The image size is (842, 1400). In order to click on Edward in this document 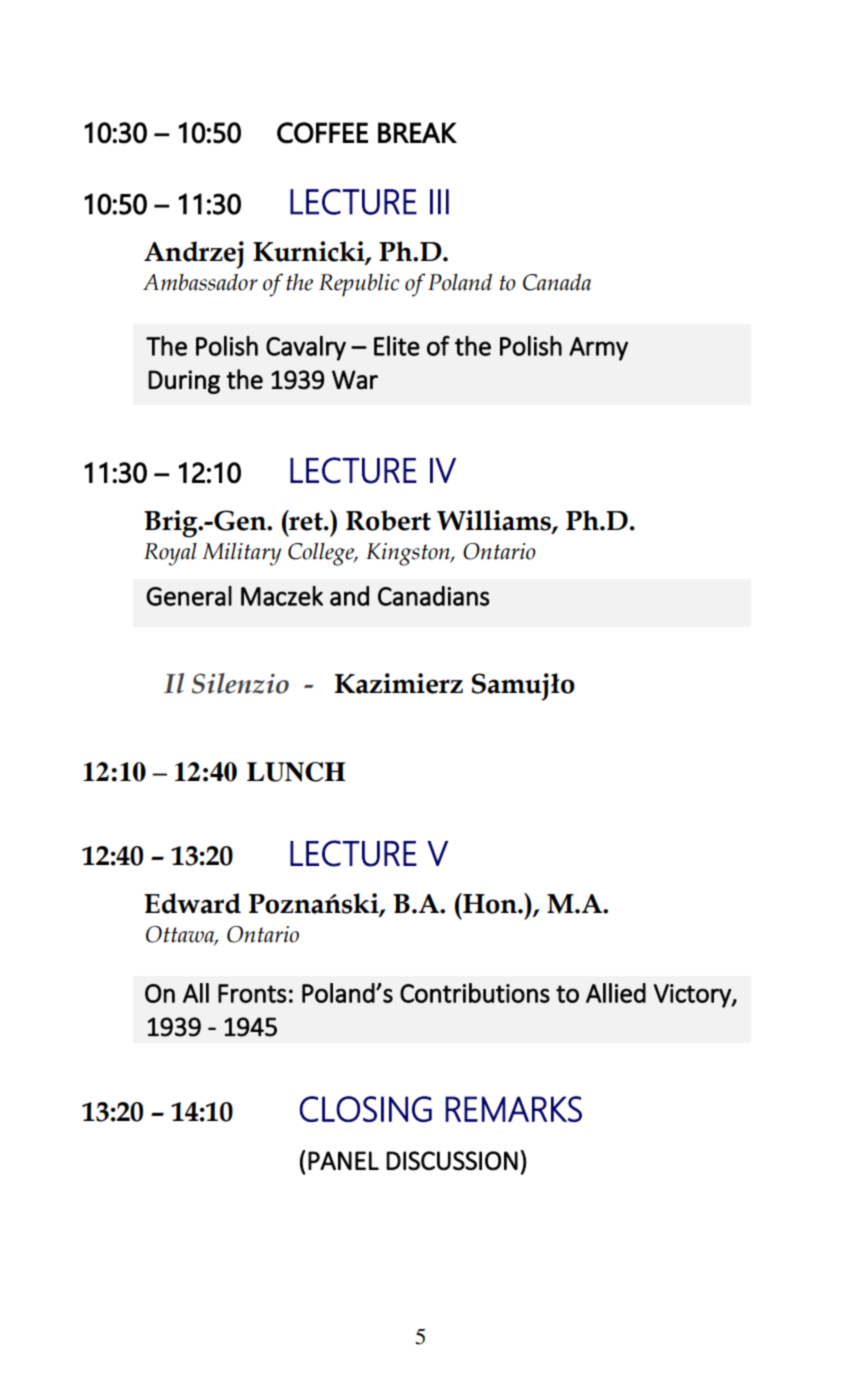, I will do `click(192, 903)`.
